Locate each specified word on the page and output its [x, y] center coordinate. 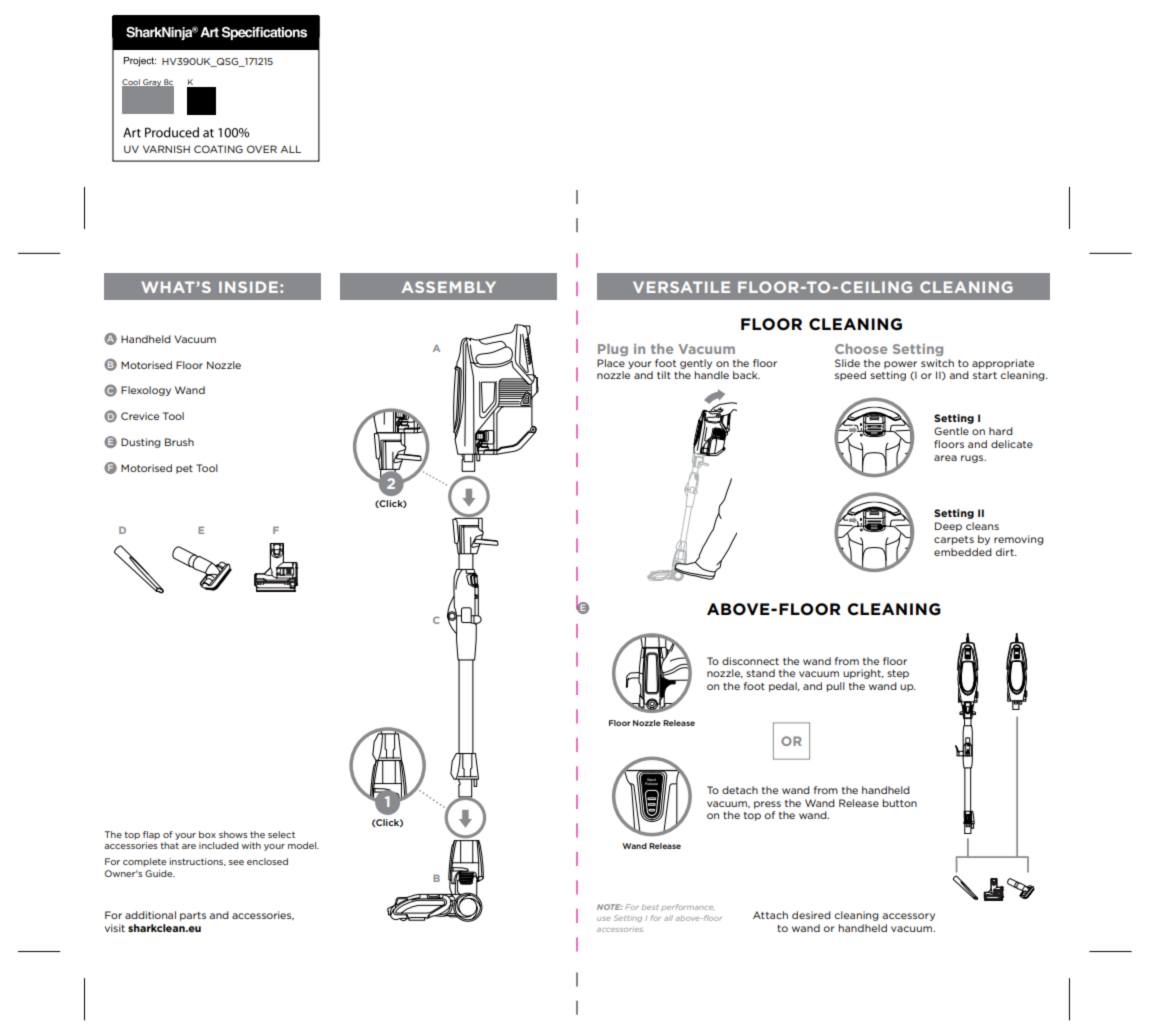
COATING [218, 149]
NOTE [610, 907]
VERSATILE [681, 287]
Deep [948, 527]
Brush [179, 442]
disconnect [750, 661]
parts [193, 916]
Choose [861, 349]
